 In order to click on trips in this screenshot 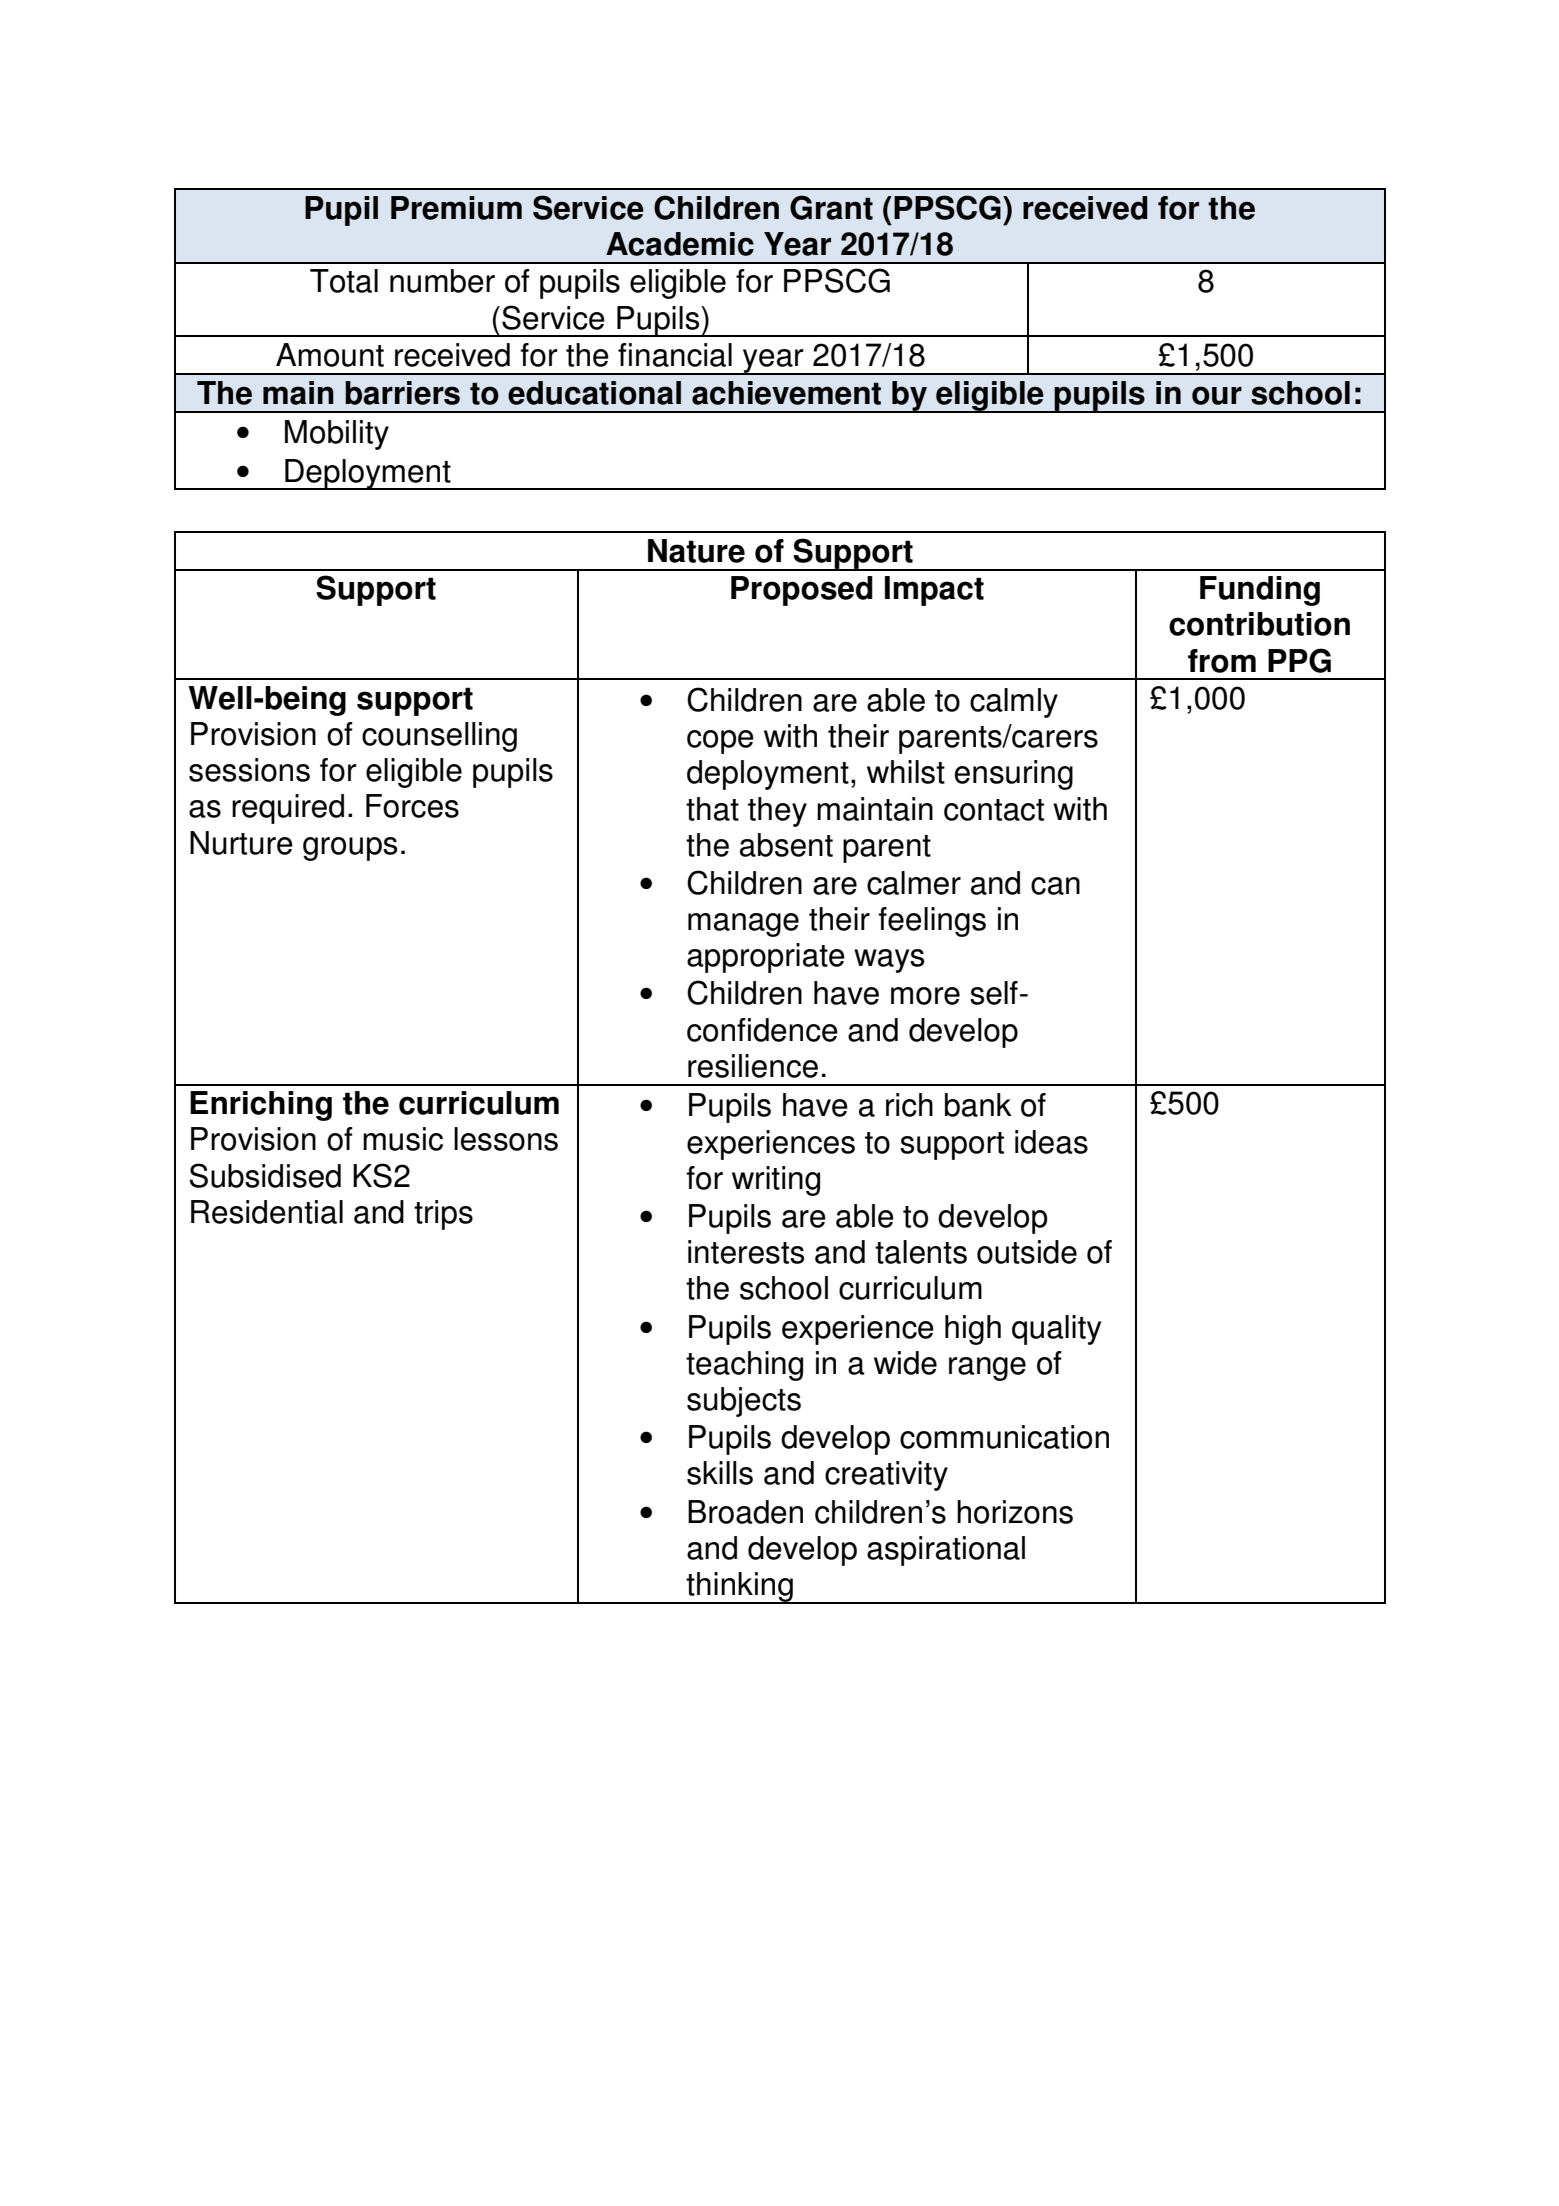, I will do `click(443, 1215)`.
